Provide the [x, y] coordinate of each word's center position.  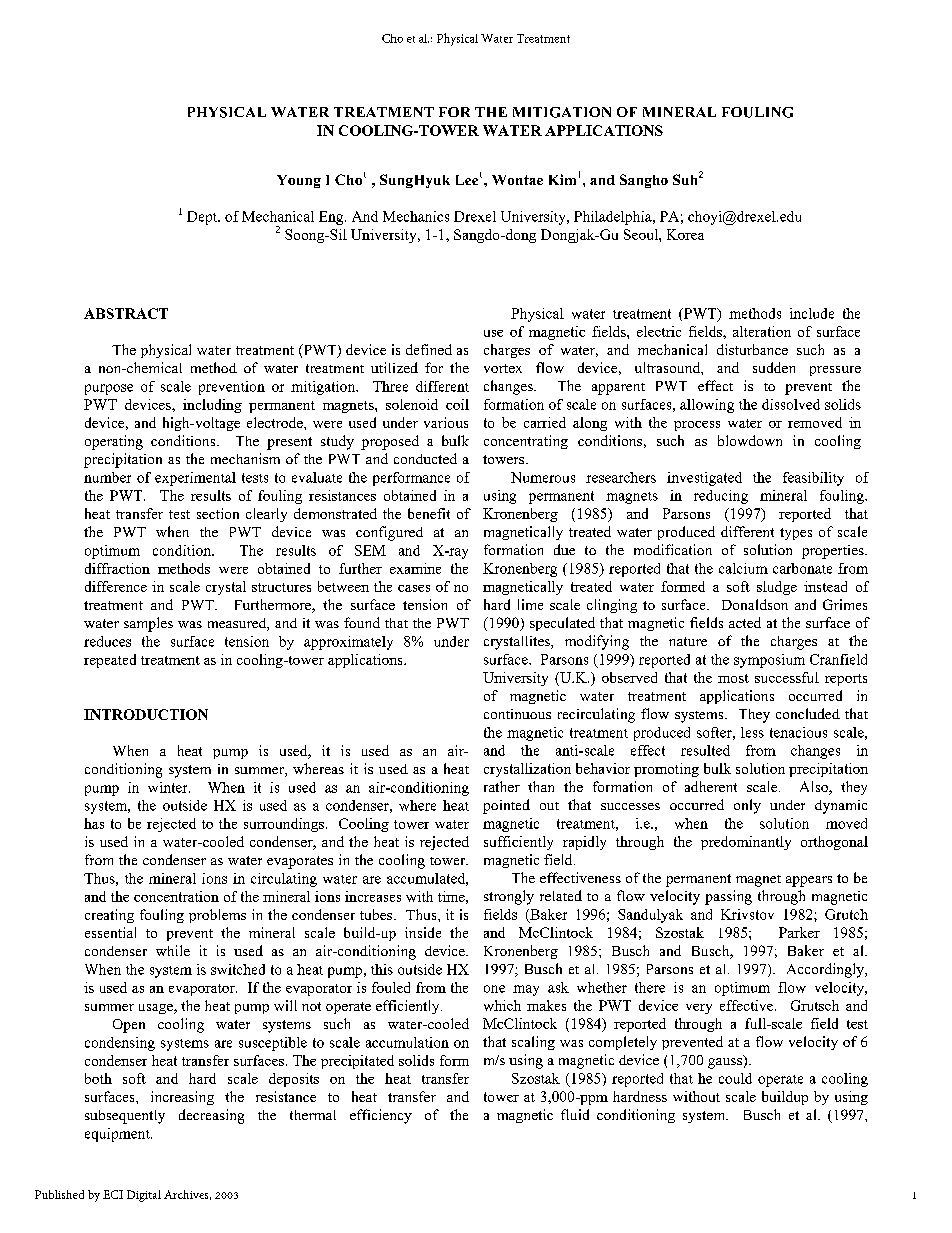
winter [169, 787]
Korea [685, 234]
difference [116, 586]
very [699, 1009]
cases [414, 588]
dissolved [791, 404]
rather [502, 786]
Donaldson [755, 604]
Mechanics [416, 216]
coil [457, 404]
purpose [109, 389]
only [747, 806]
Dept [203, 218]
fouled [391, 987]
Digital [144, 1196]
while [173, 950]
